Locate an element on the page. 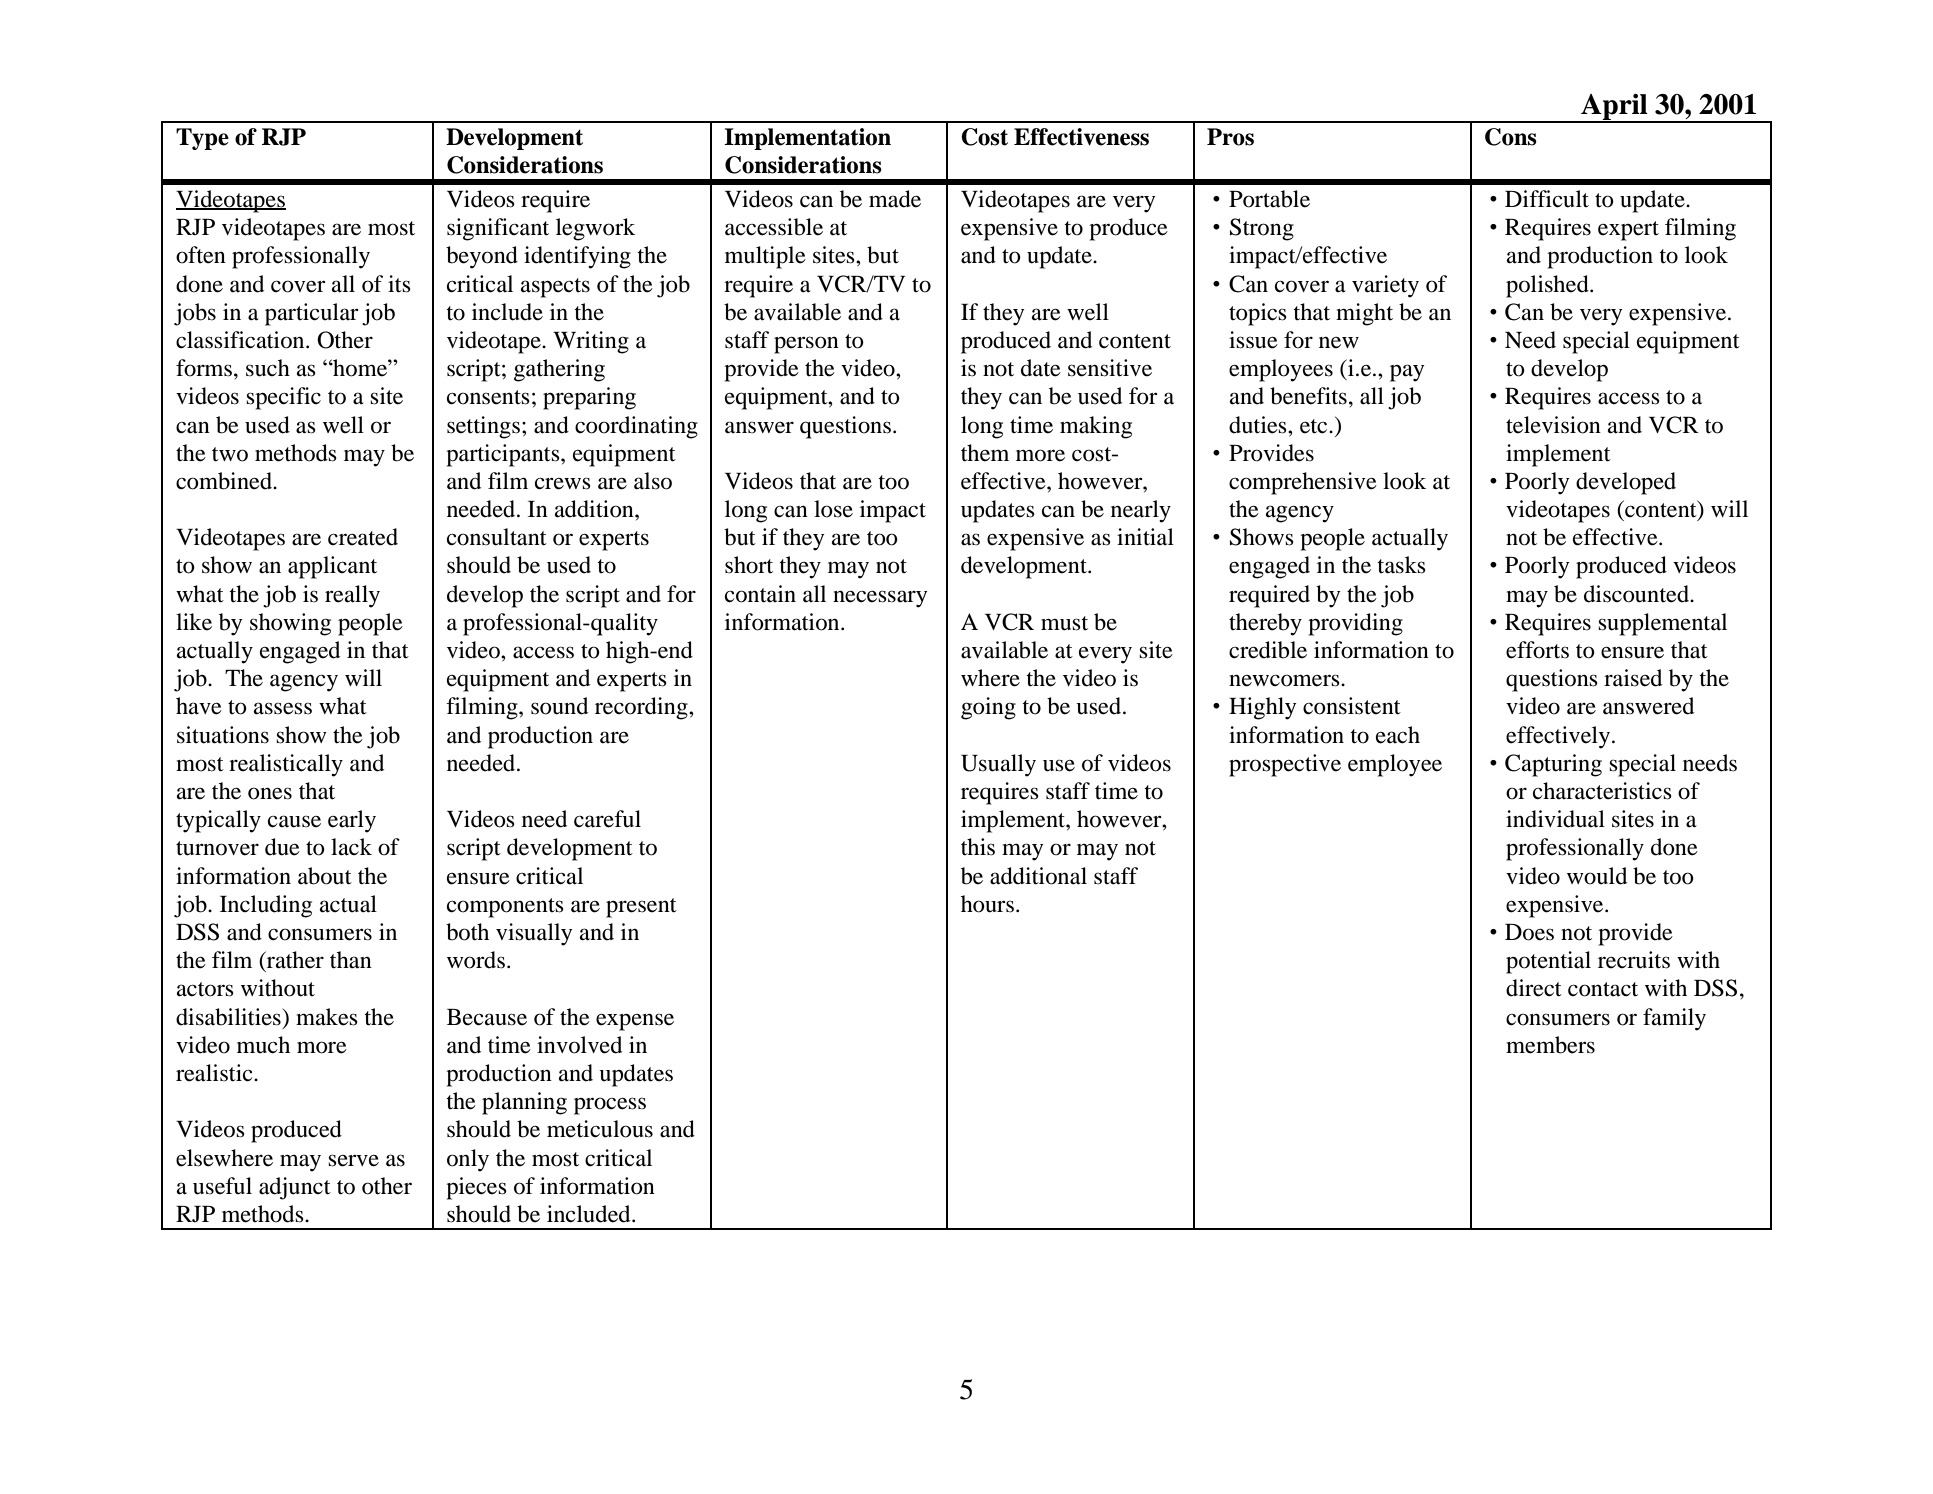  made is located at coordinates (895, 199).
